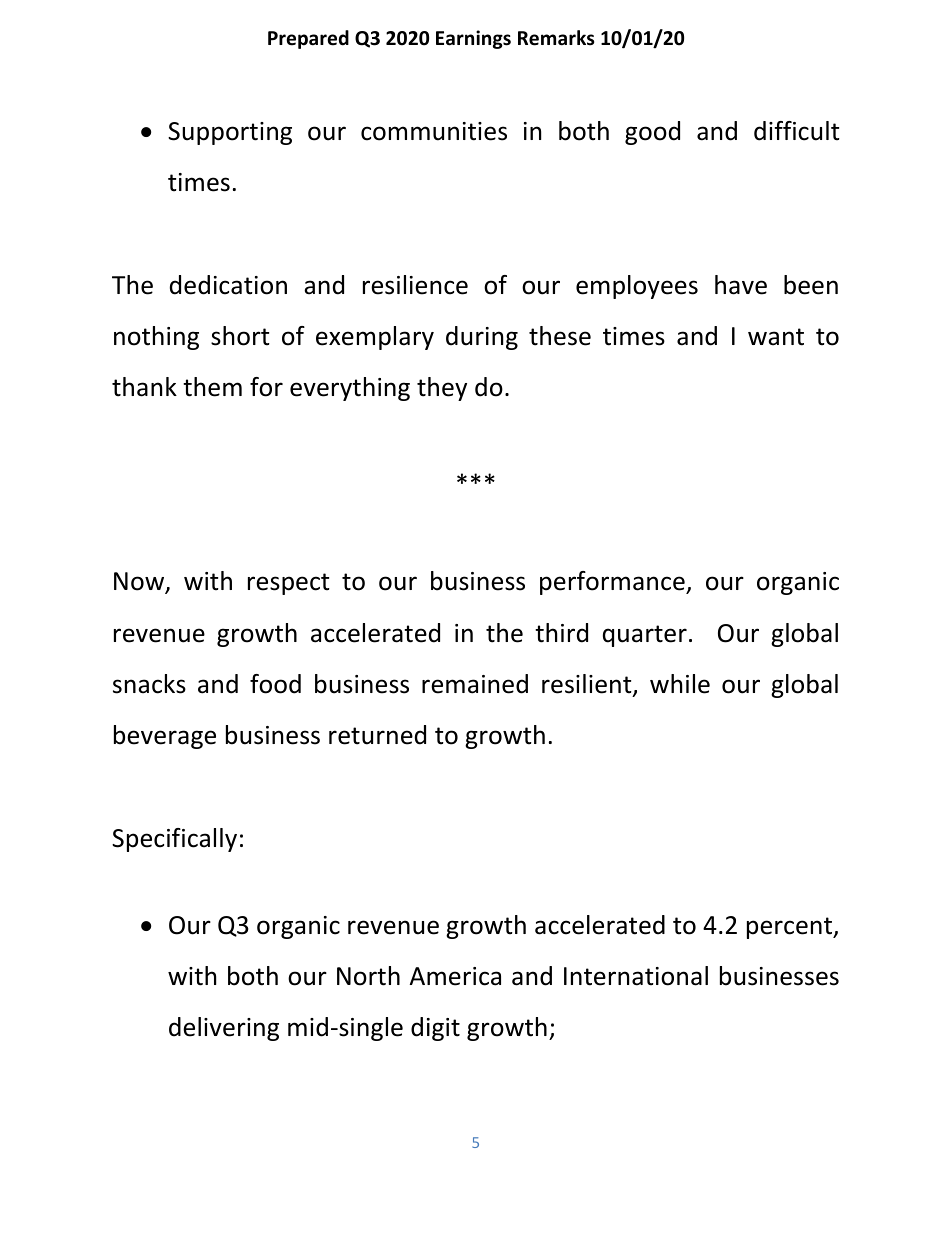  What do you see at coordinates (475, 684) in the screenshot?
I see `remained` at bounding box center [475, 684].
